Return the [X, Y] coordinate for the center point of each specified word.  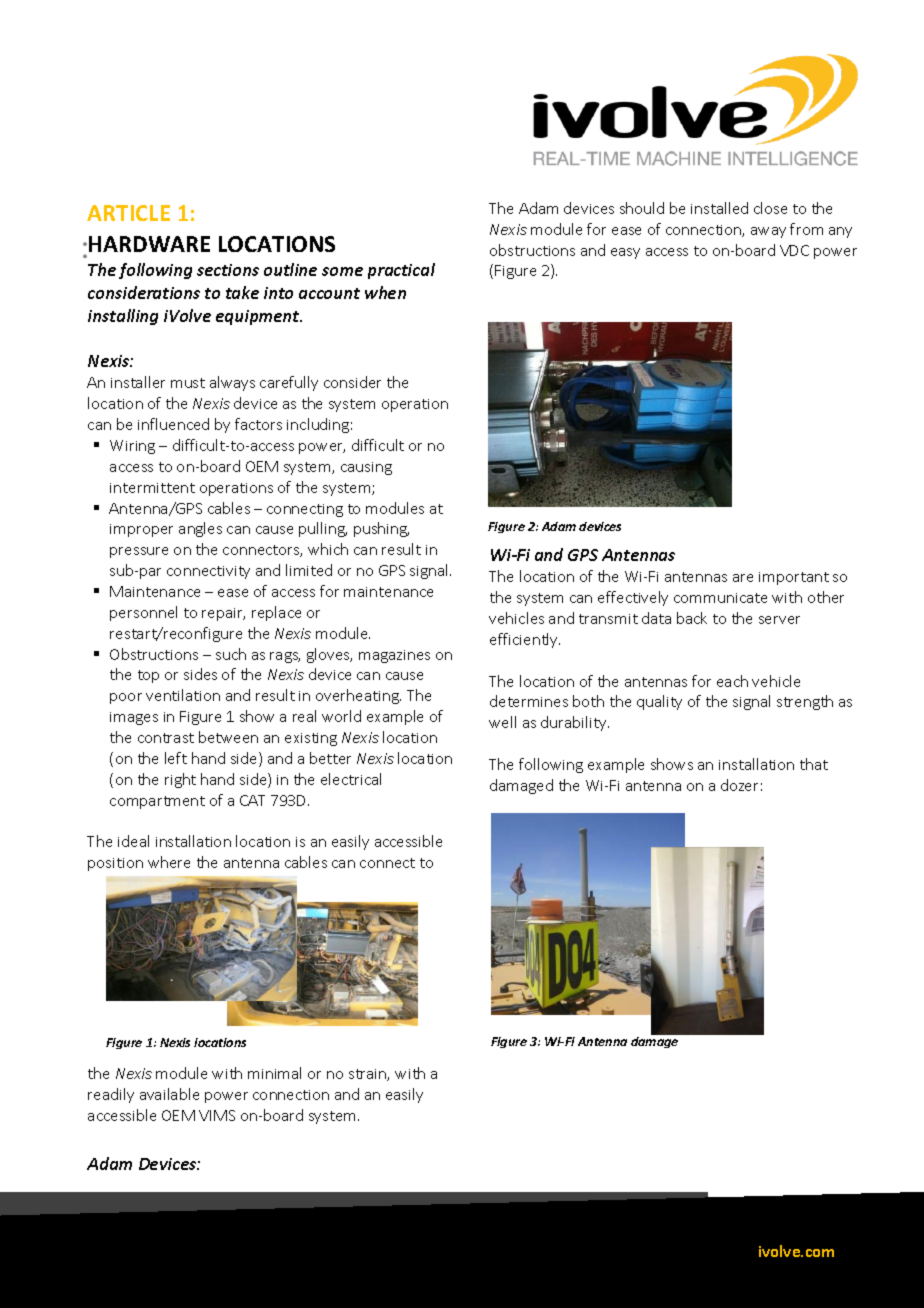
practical [401, 271]
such [231, 654]
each [732, 681]
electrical [351, 779]
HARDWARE [149, 244]
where [169, 862]
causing [366, 468]
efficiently [525, 640]
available [169, 1094]
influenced [173, 424]
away [768, 232]
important [794, 578]
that [814, 764]
